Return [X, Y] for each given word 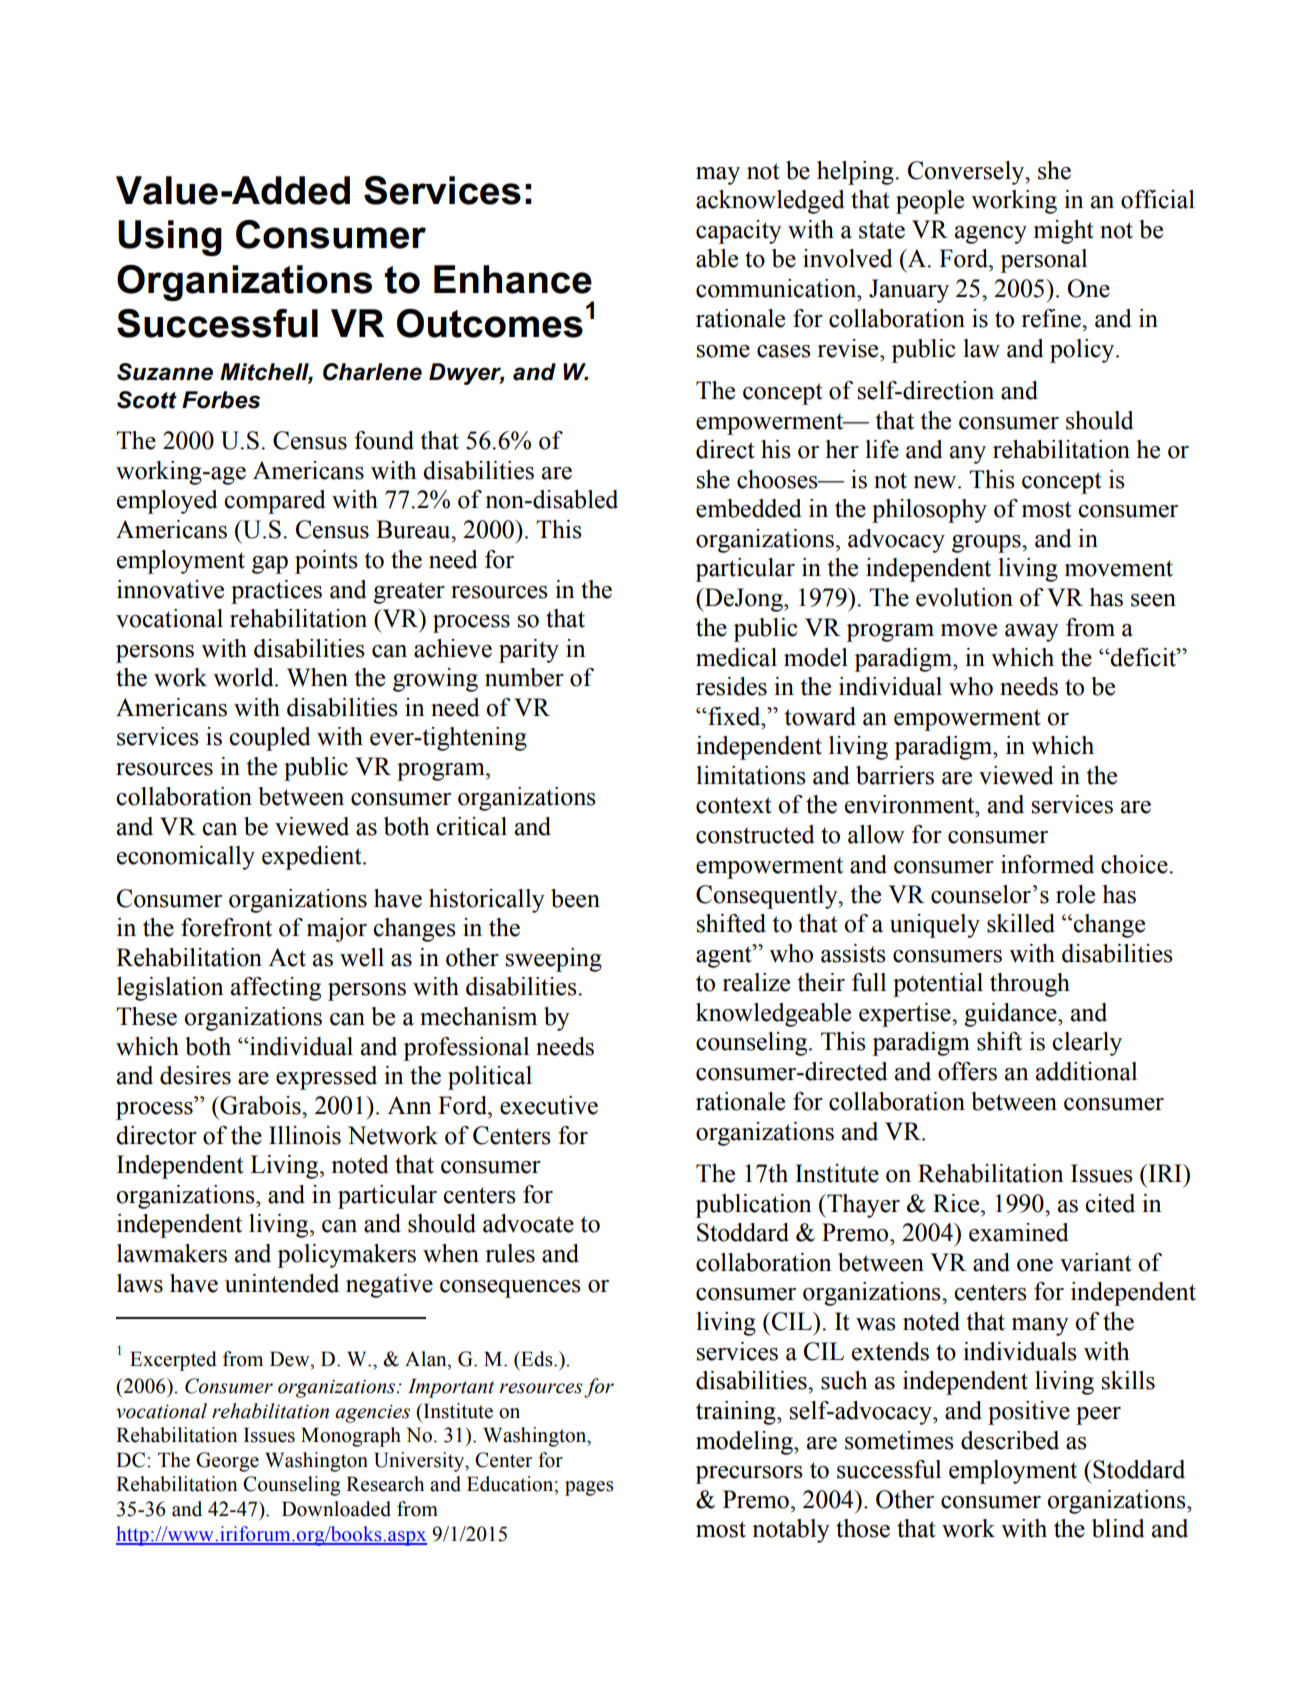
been [575, 898]
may [718, 176]
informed [1047, 864]
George [227, 1462]
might [1064, 232]
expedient [313, 858]
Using [170, 238]
